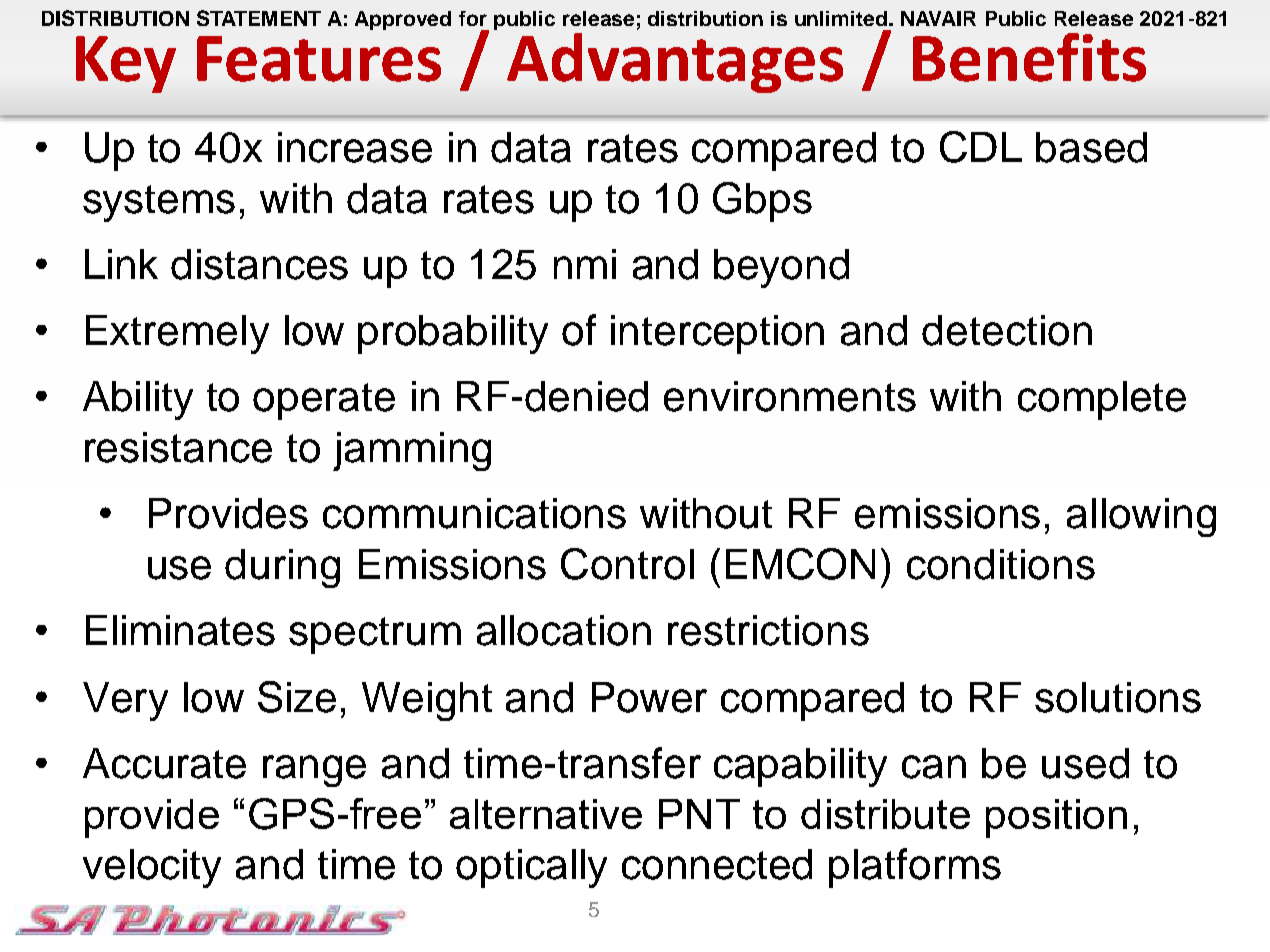  Describe the element at coordinates (1007, 330) in the page. I see `detection` at that location.
